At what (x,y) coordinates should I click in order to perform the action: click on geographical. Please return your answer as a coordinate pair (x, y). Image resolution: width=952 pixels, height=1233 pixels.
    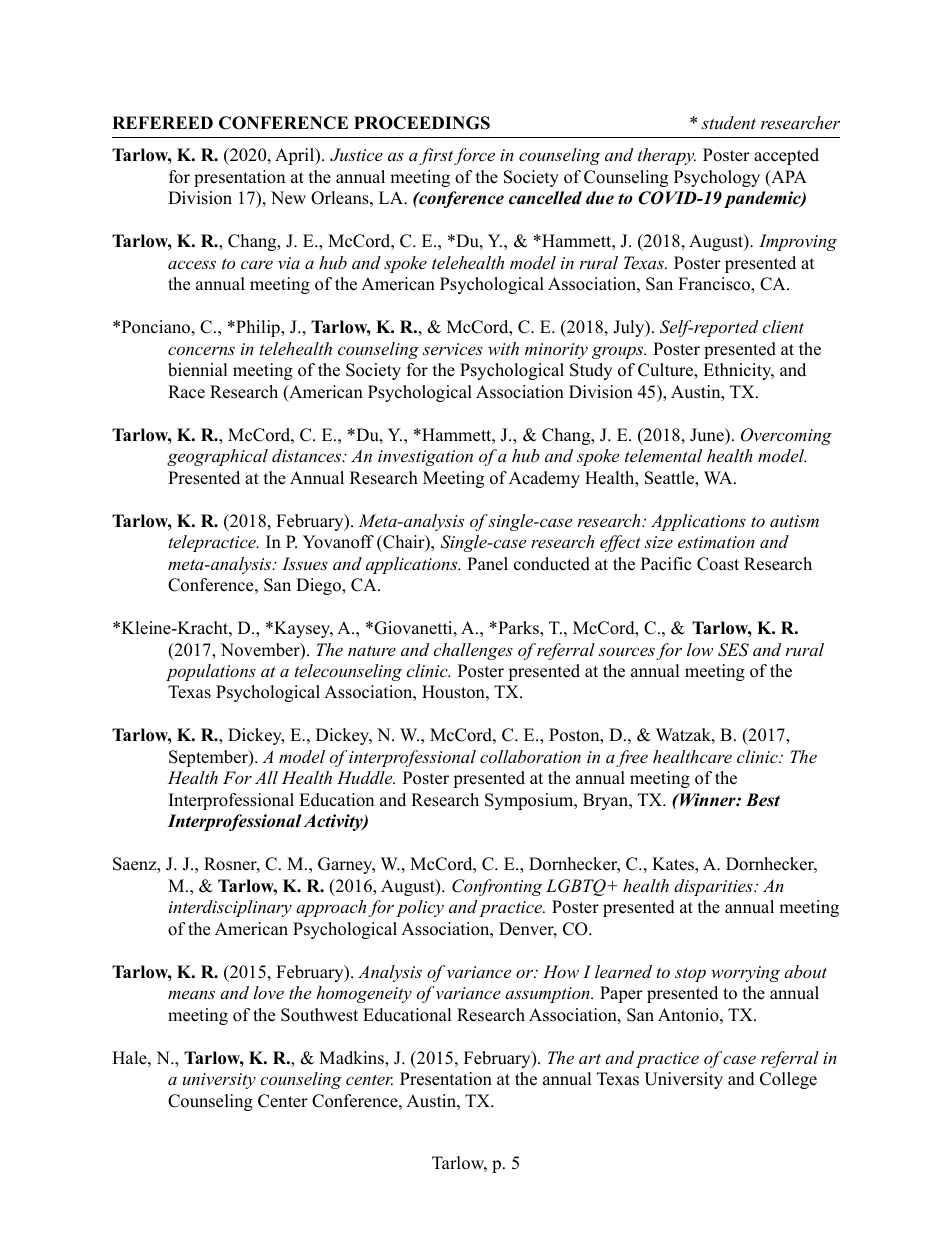
    Looking at the image, I should click on (217, 457).
